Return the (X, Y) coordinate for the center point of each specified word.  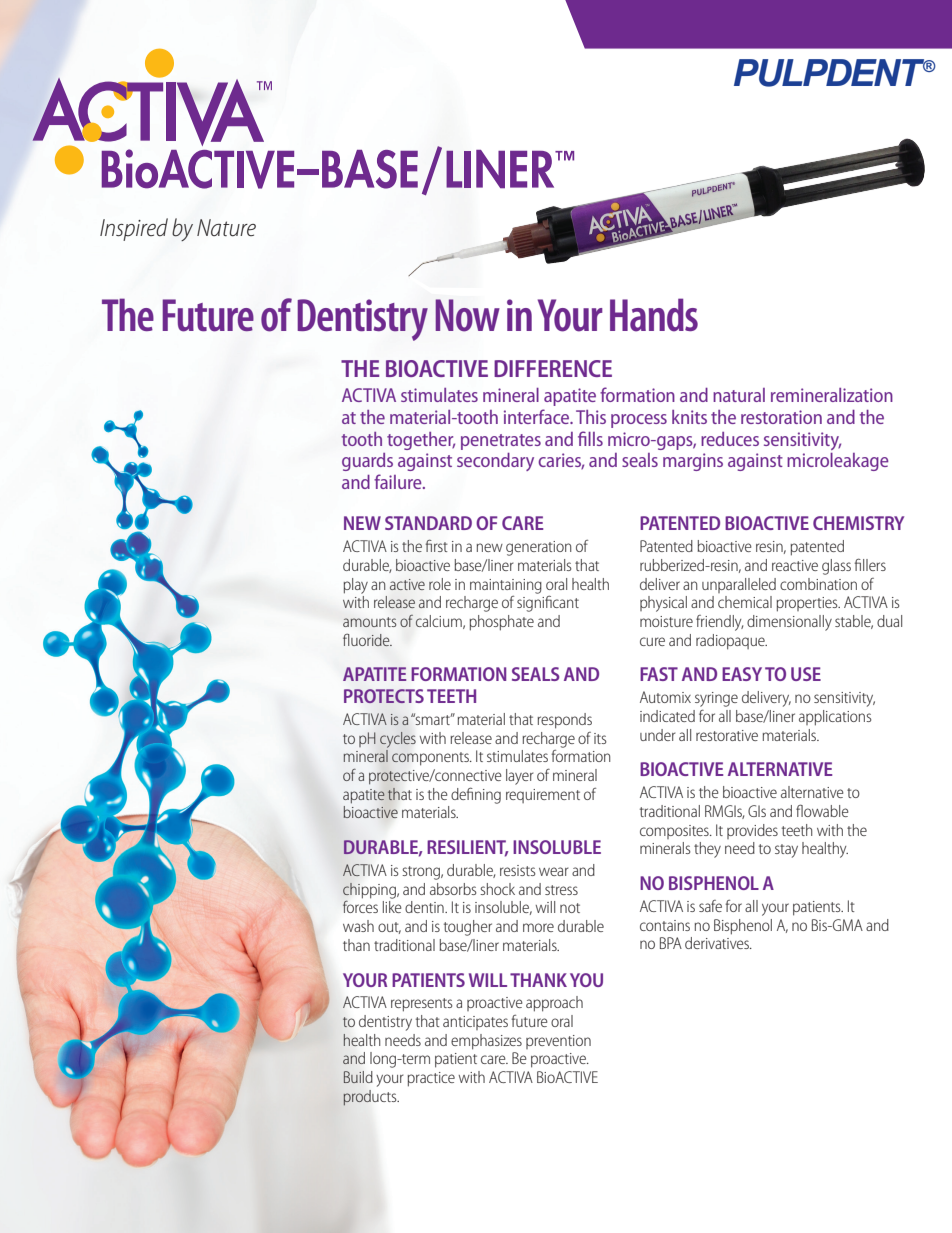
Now (467, 315)
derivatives (718, 943)
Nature (226, 228)
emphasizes (486, 1042)
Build (358, 1077)
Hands (654, 315)
